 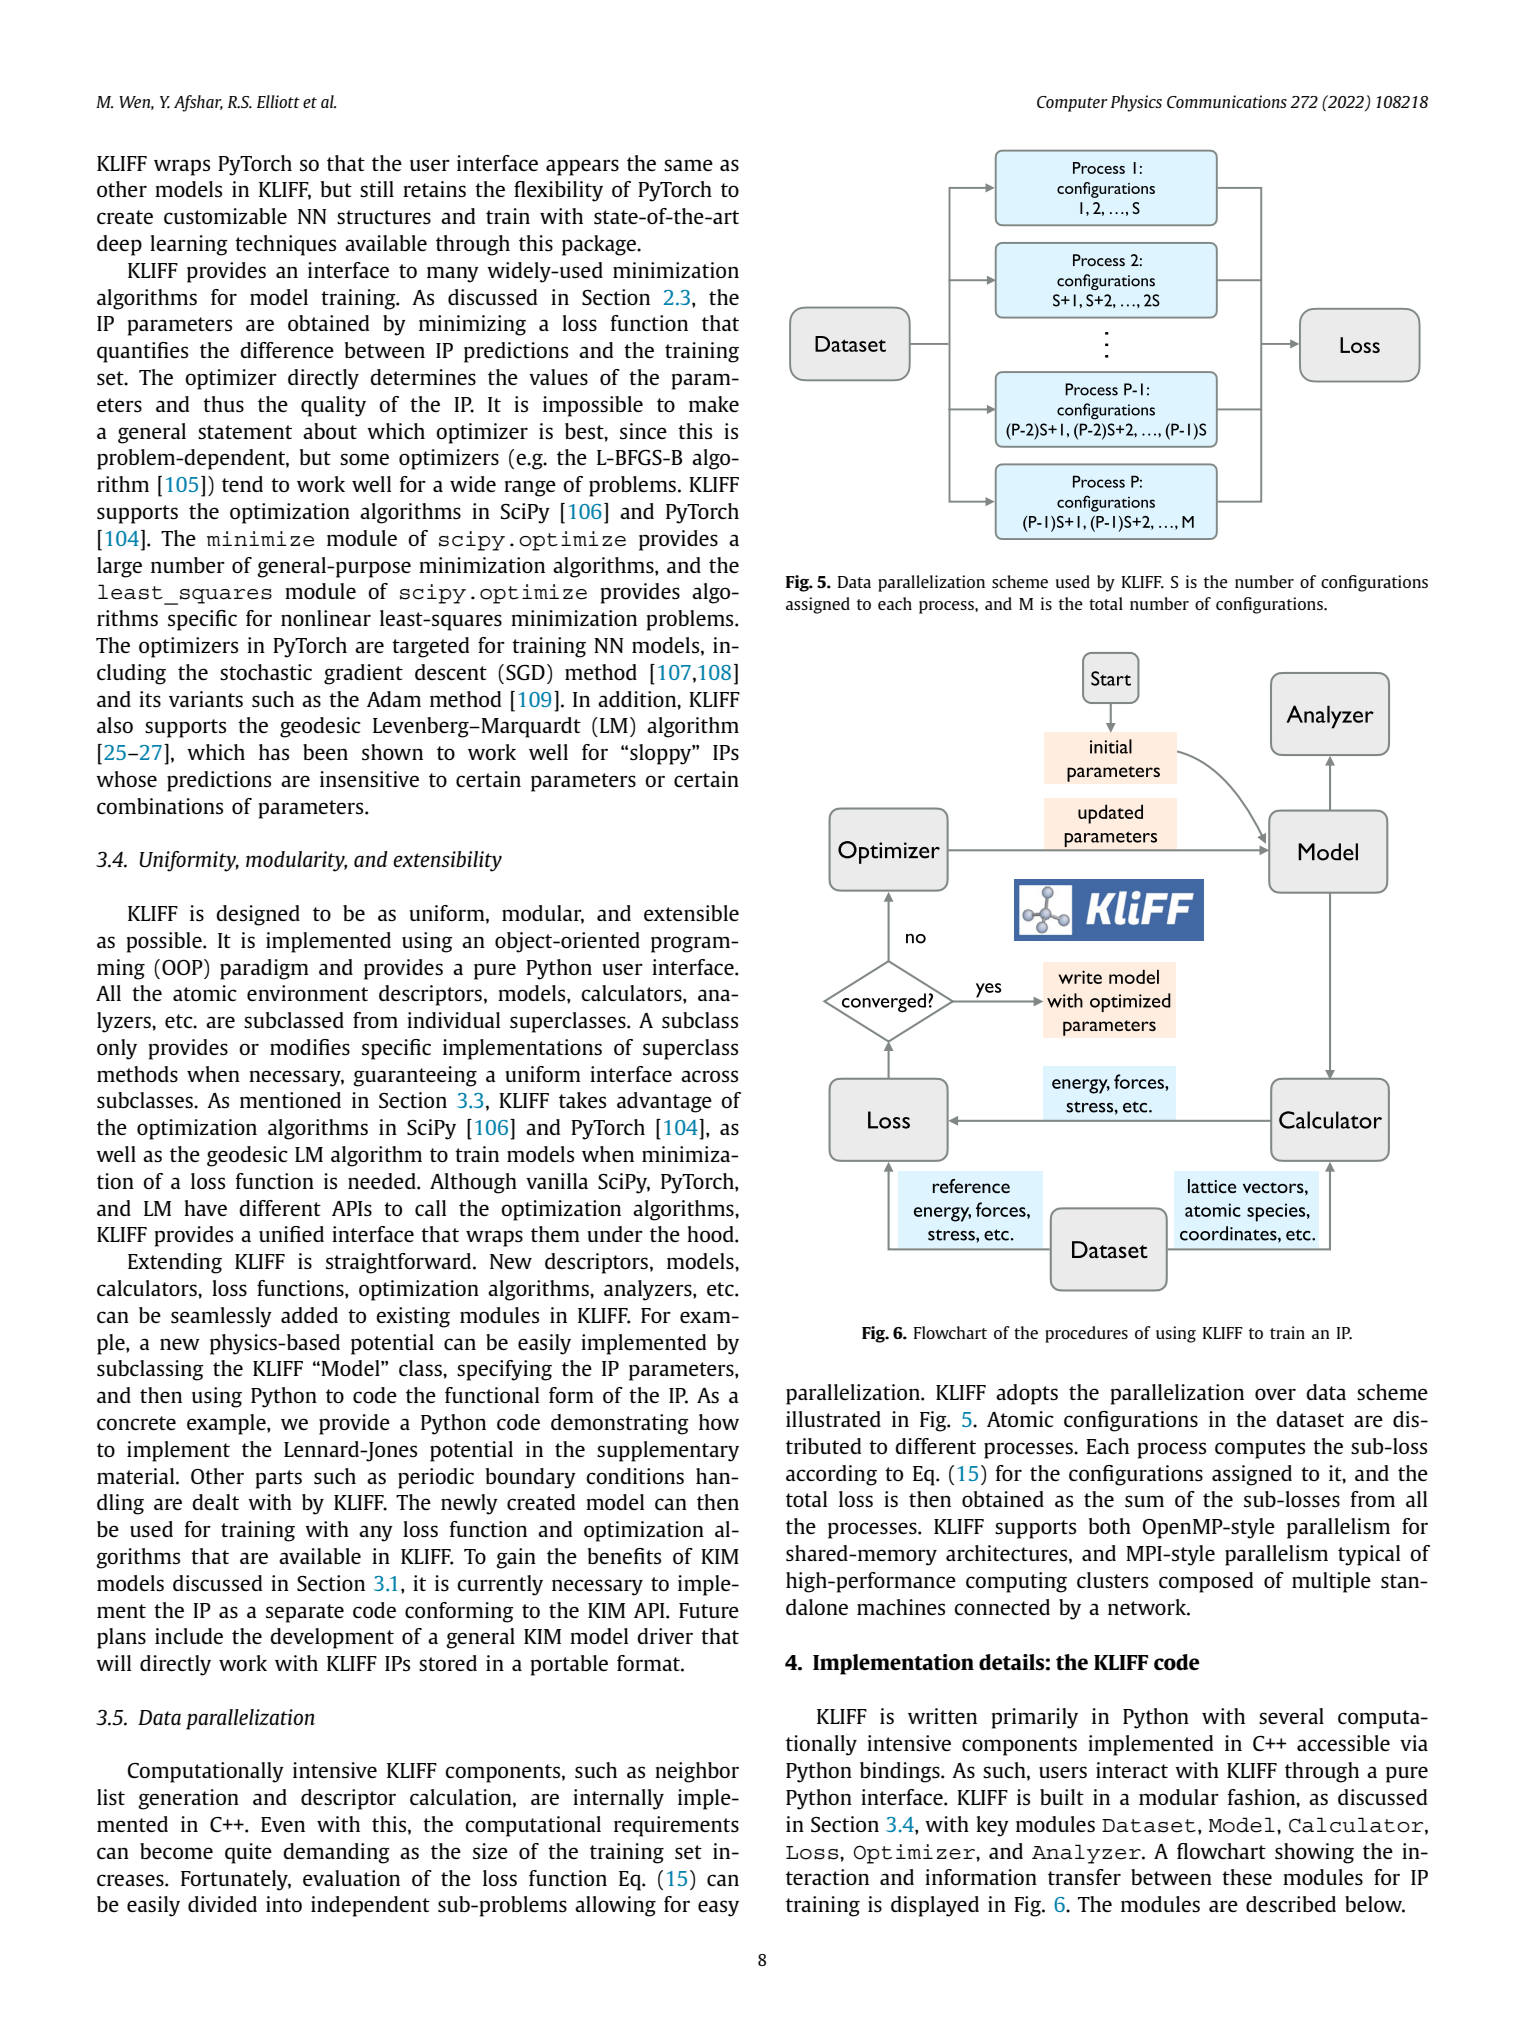 I want to click on quite, so click(x=248, y=1853).
